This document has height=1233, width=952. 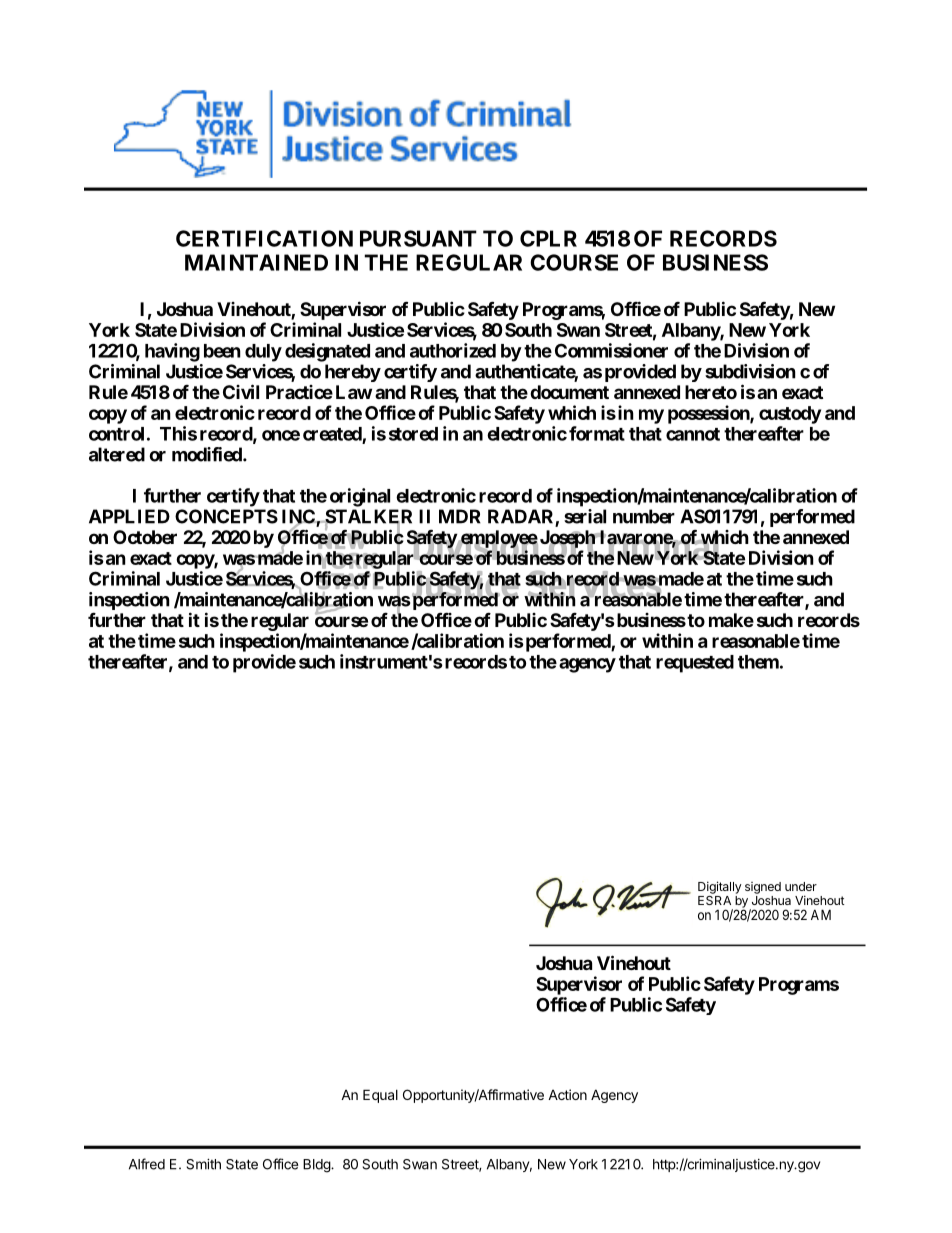 I want to click on Smith, so click(x=203, y=1164).
